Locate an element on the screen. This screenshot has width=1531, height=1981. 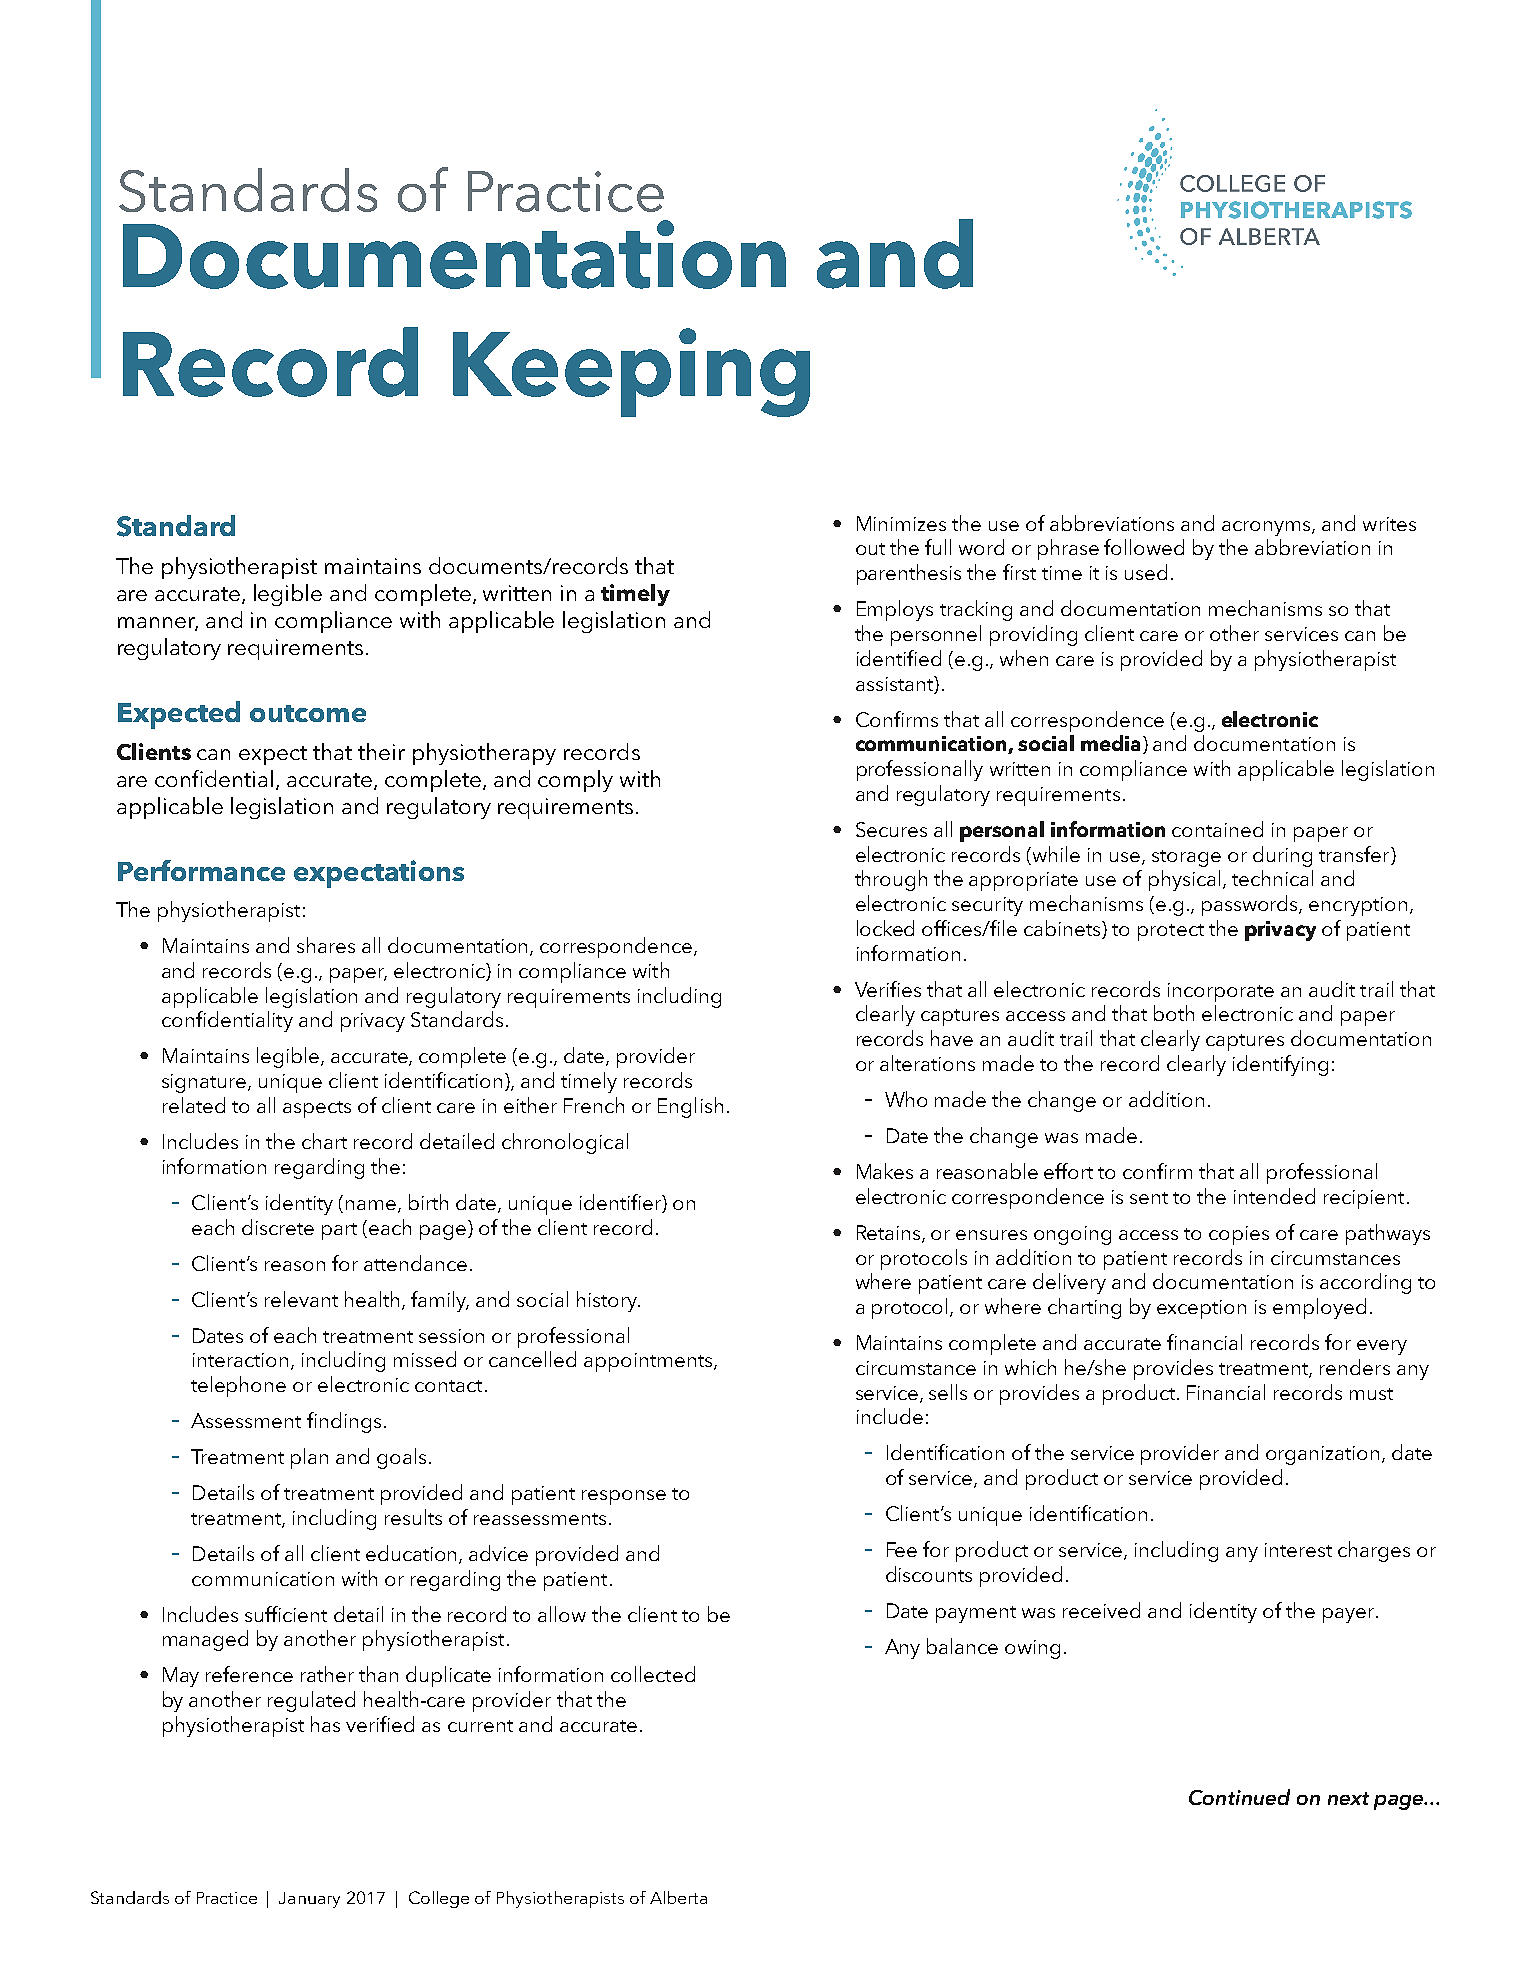
aspects is located at coordinates (317, 1109).
